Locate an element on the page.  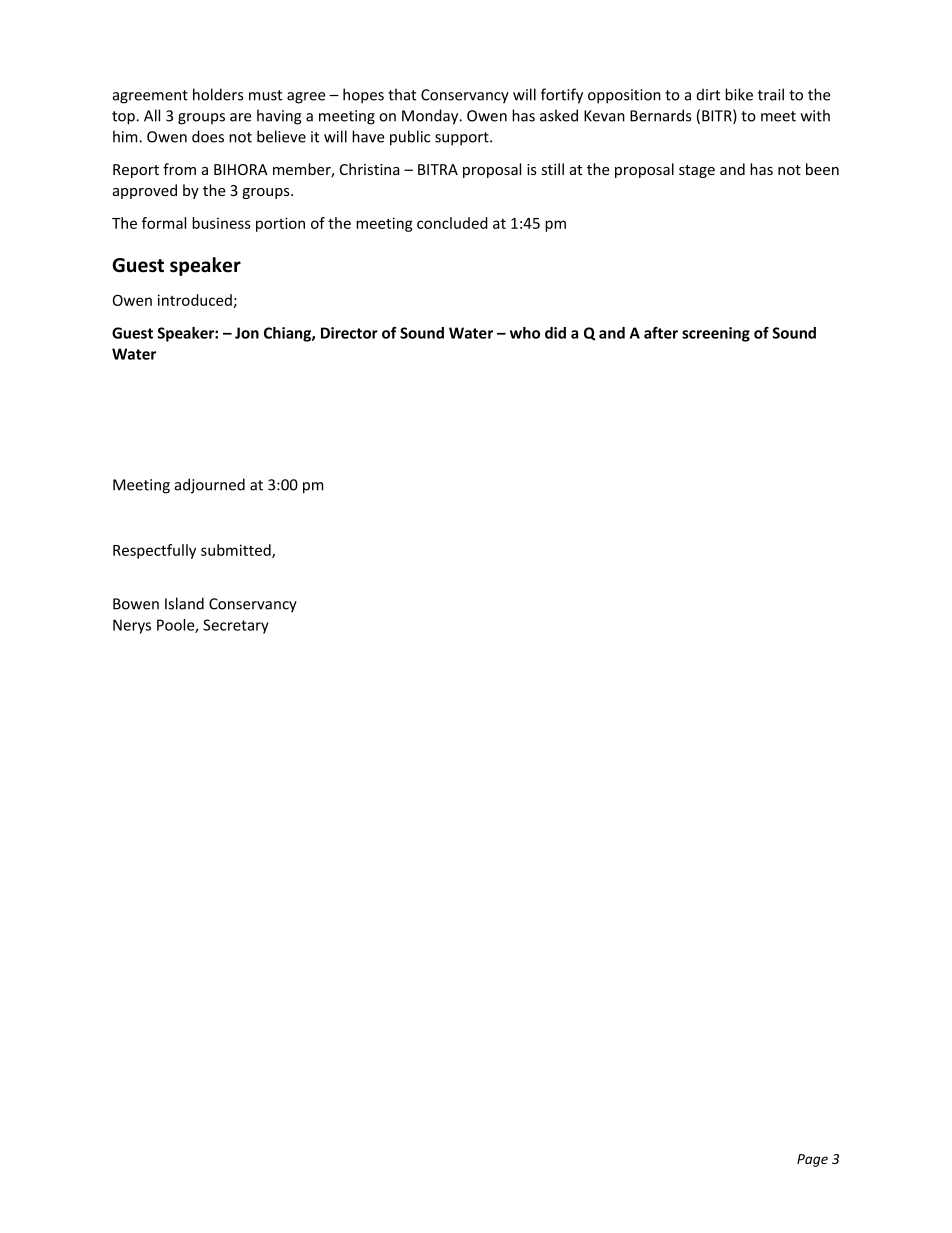
bike is located at coordinates (739, 94).
